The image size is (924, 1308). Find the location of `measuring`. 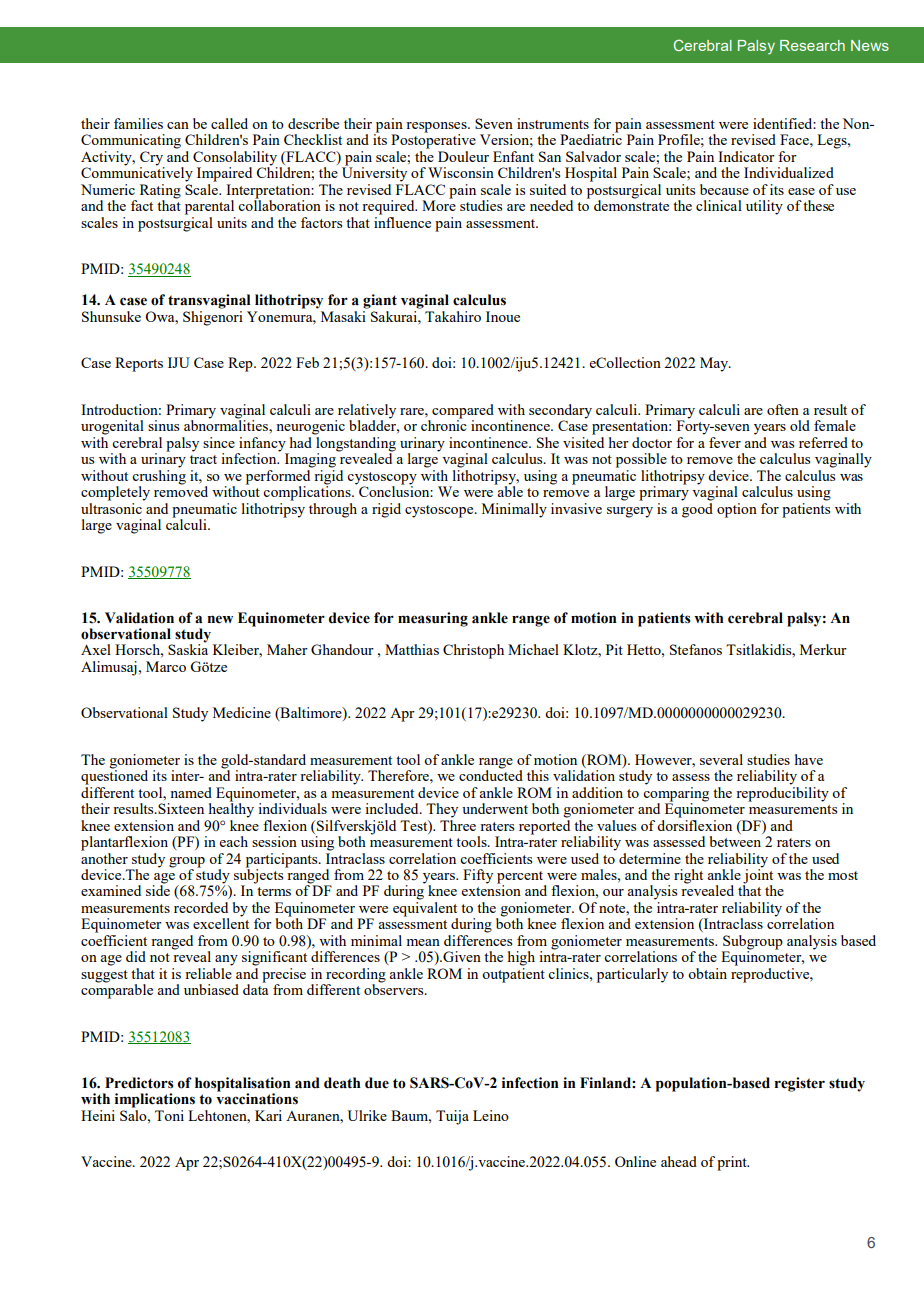

measuring is located at coordinates (433, 619).
